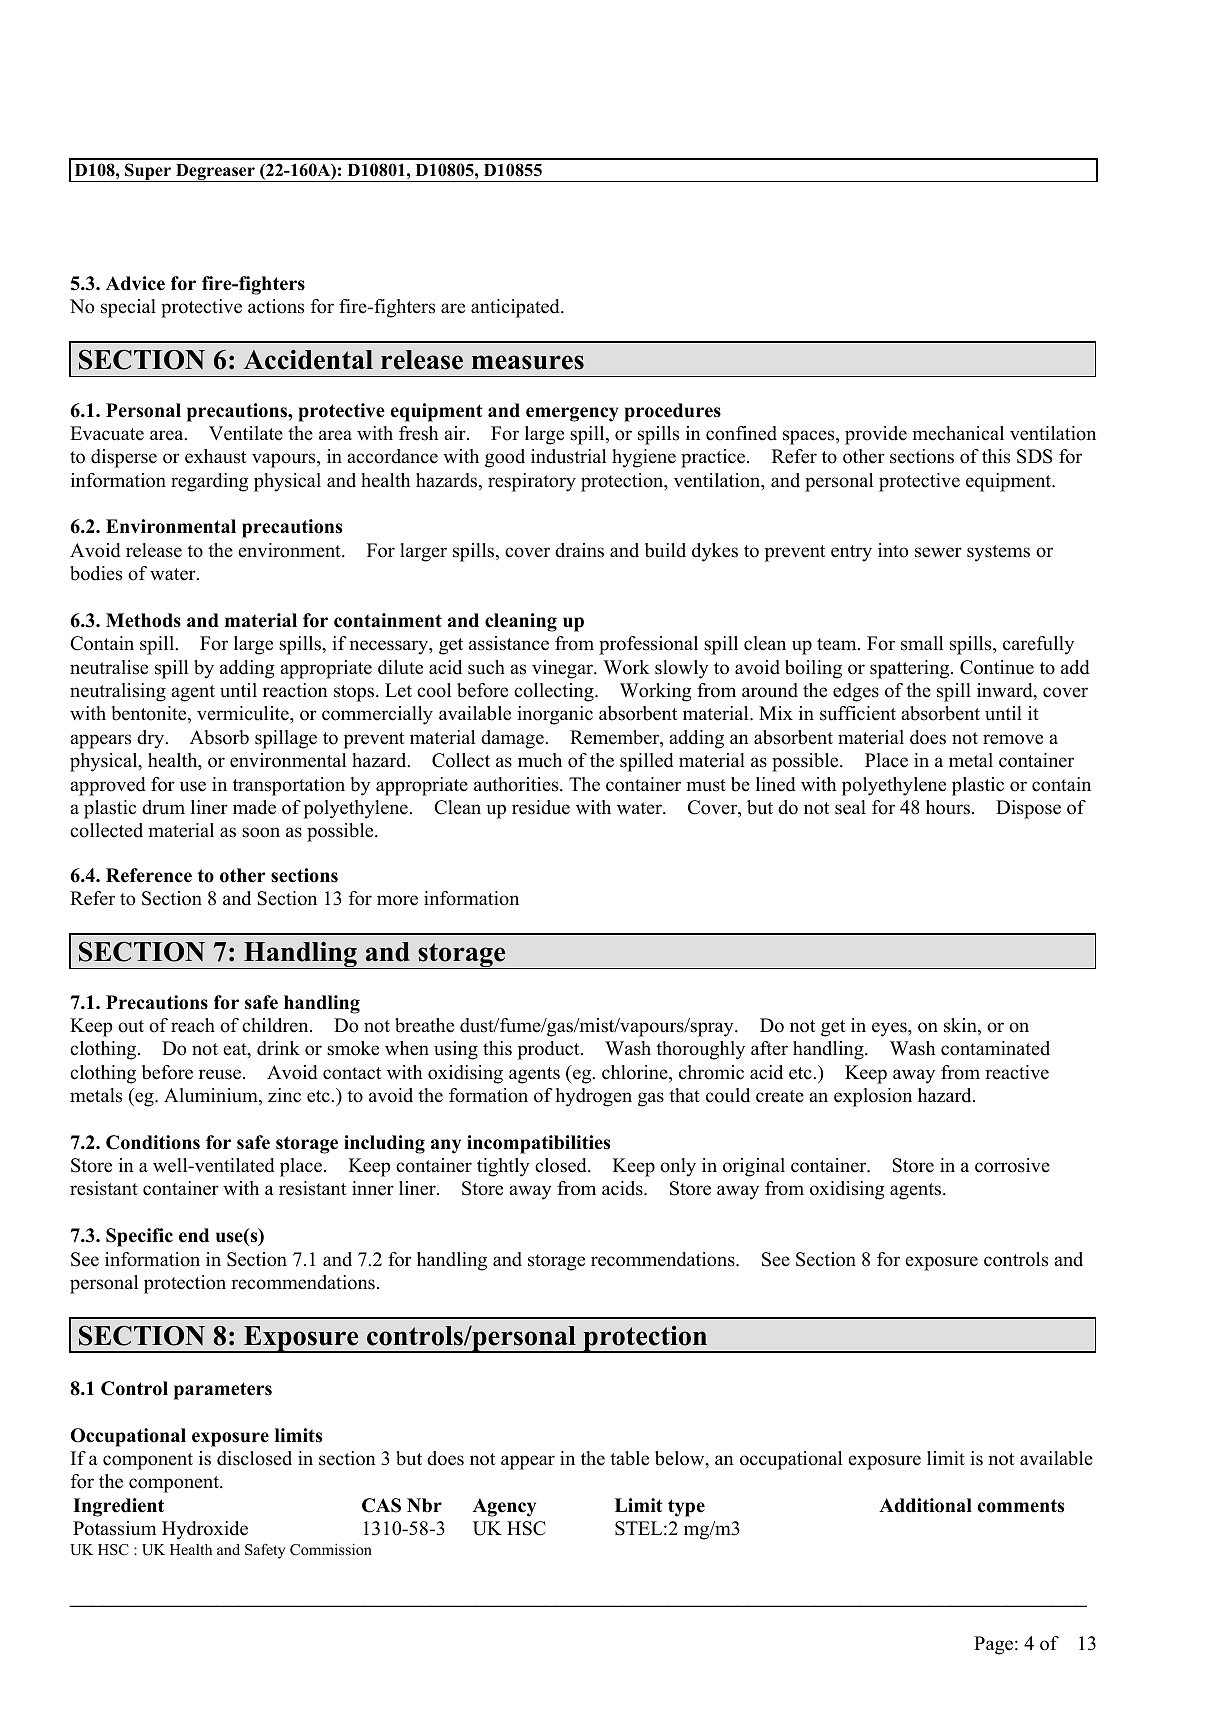  Describe the element at coordinates (205, 1530) in the document. I see `Hydroxide` at that location.
